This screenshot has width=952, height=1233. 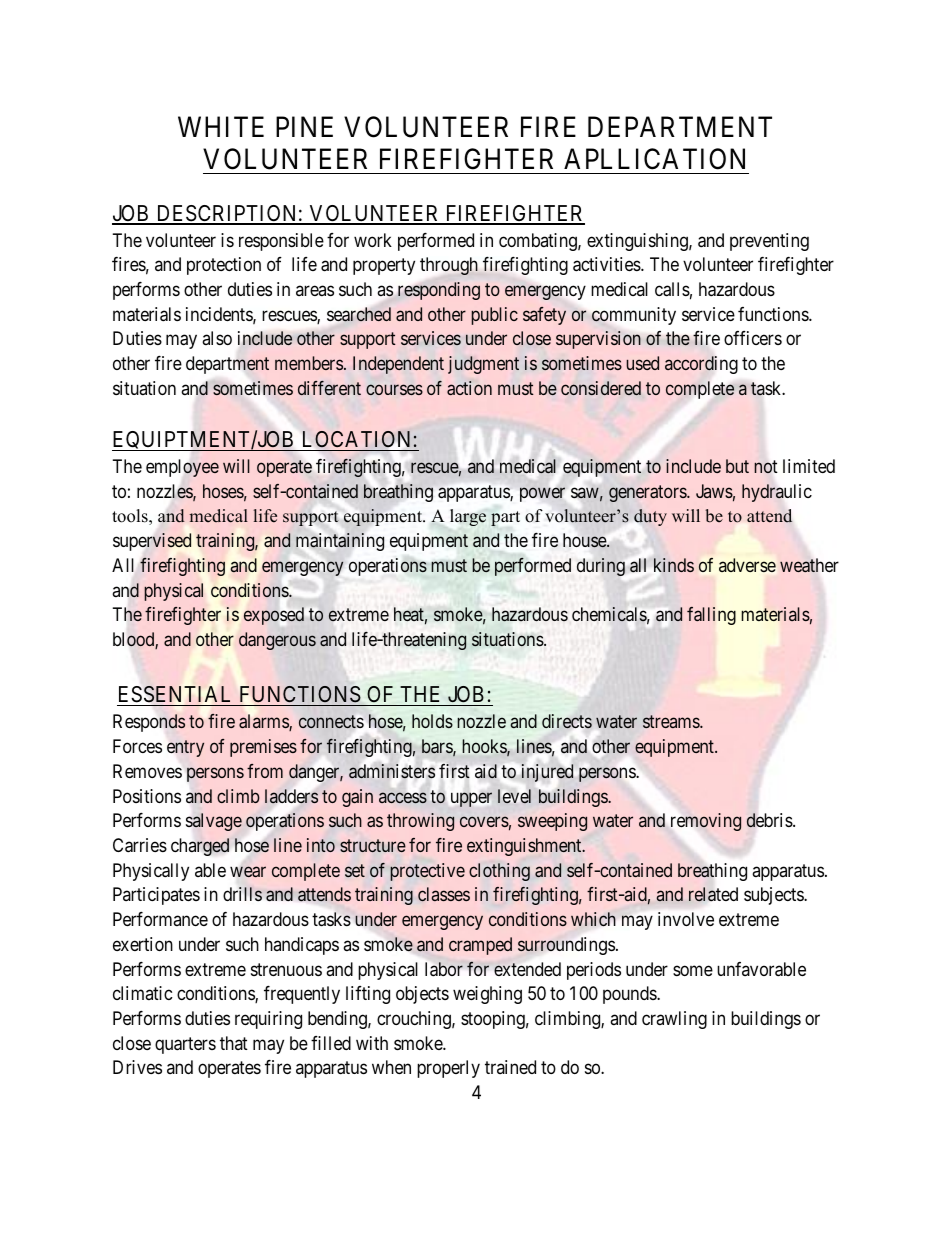 What do you see at coordinates (469, 388) in the screenshot?
I see `action` at bounding box center [469, 388].
